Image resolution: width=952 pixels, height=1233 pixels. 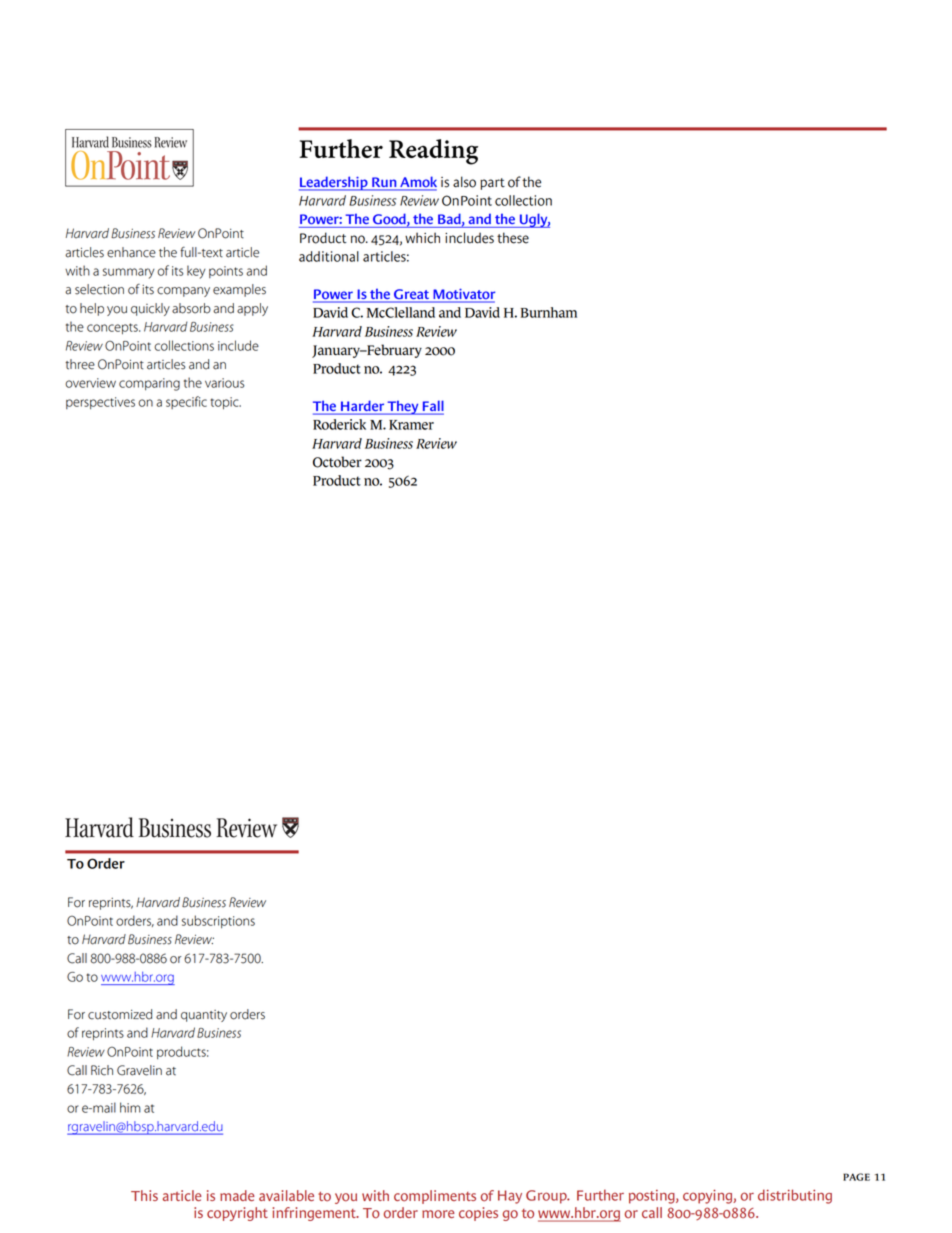 What do you see at coordinates (464, 182) in the document?
I see `also` at bounding box center [464, 182].
